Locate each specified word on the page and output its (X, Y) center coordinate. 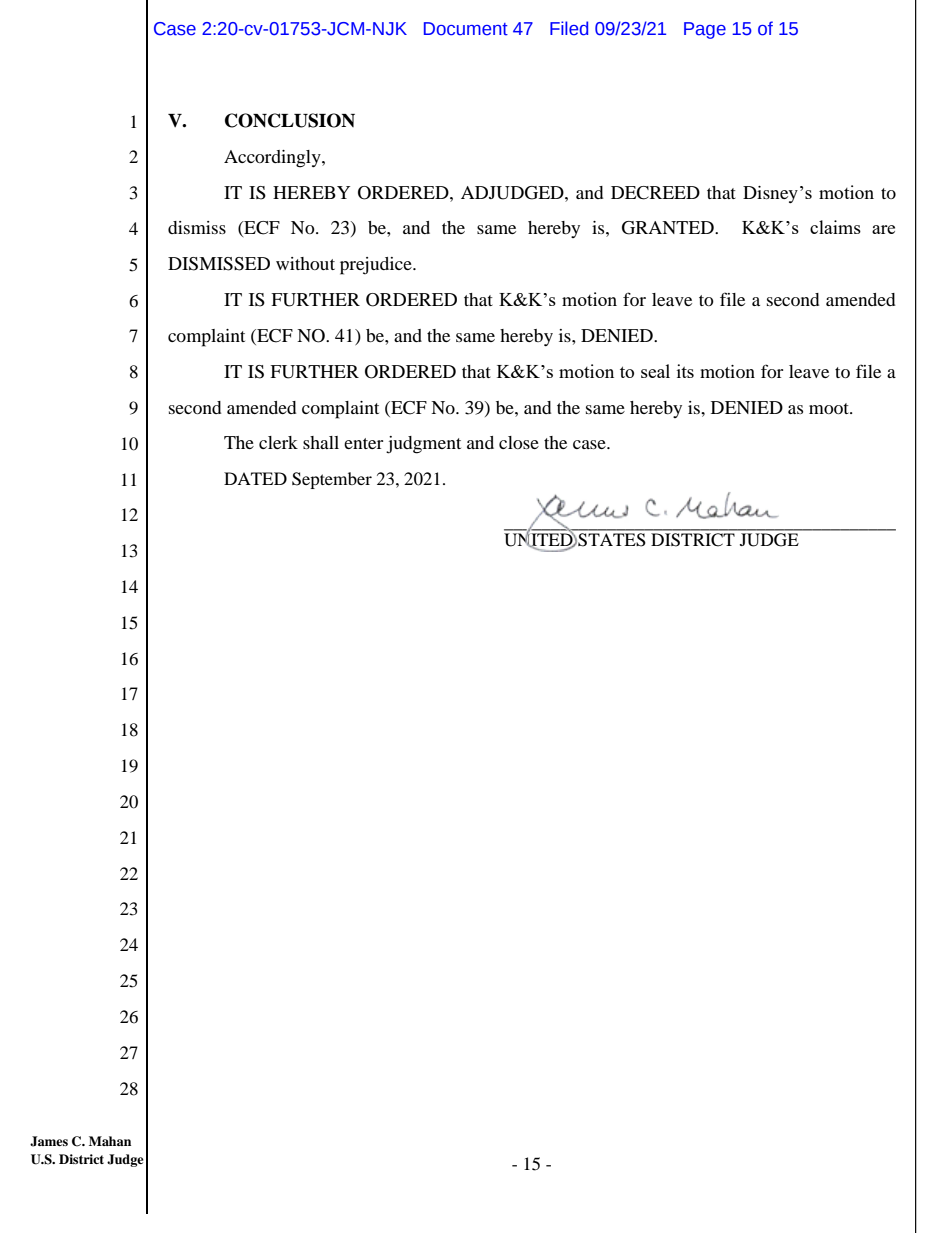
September (332, 480)
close (519, 442)
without (305, 263)
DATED (255, 478)
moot (830, 408)
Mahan (110, 1141)
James (49, 1141)
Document (466, 29)
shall (321, 442)
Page (705, 30)
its (685, 371)
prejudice (377, 266)
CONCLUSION (290, 120)
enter (363, 443)
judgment (423, 445)
